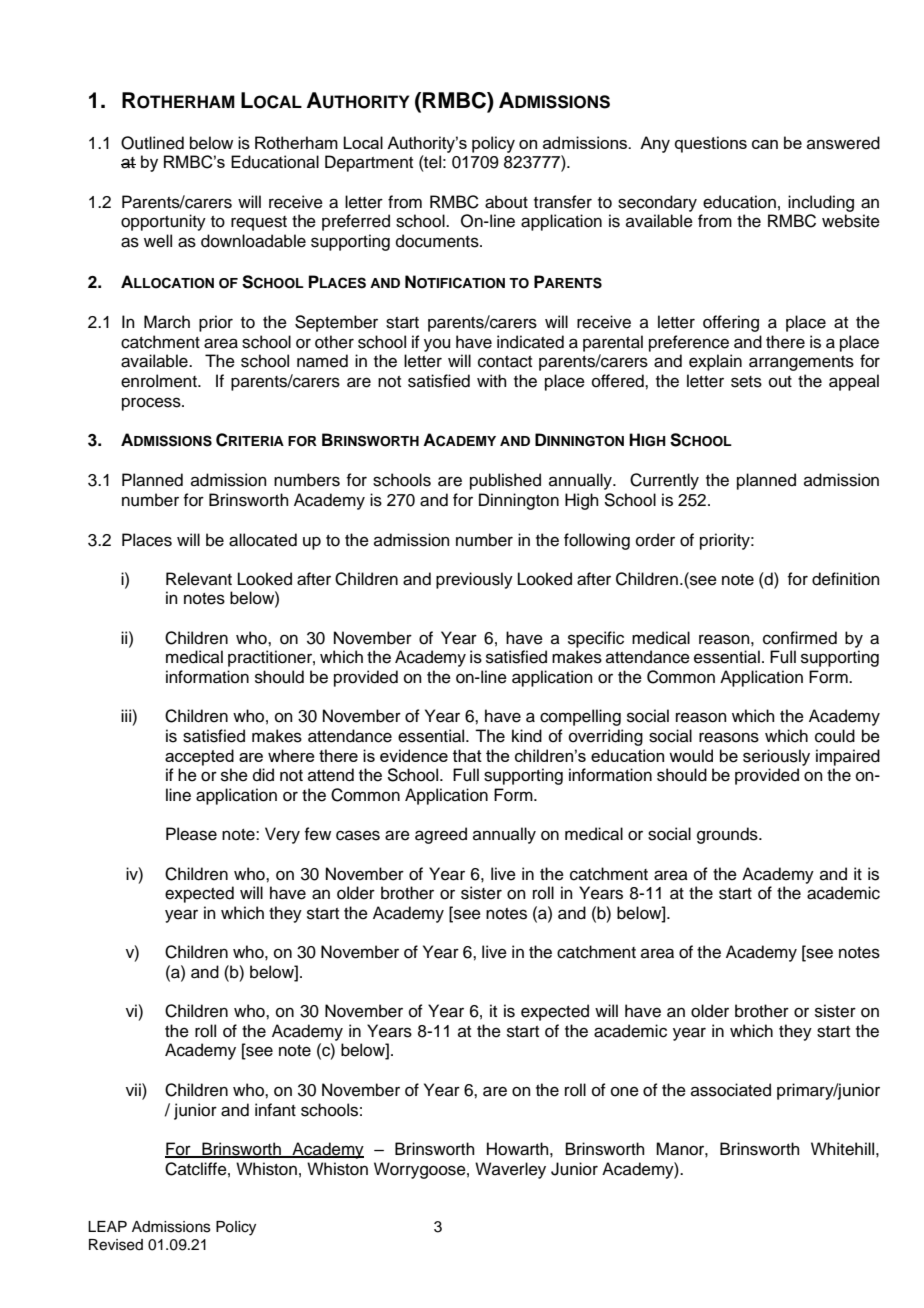  Describe the element at coordinates (127, 715) in the screenshot. I see `iii` at that location.
